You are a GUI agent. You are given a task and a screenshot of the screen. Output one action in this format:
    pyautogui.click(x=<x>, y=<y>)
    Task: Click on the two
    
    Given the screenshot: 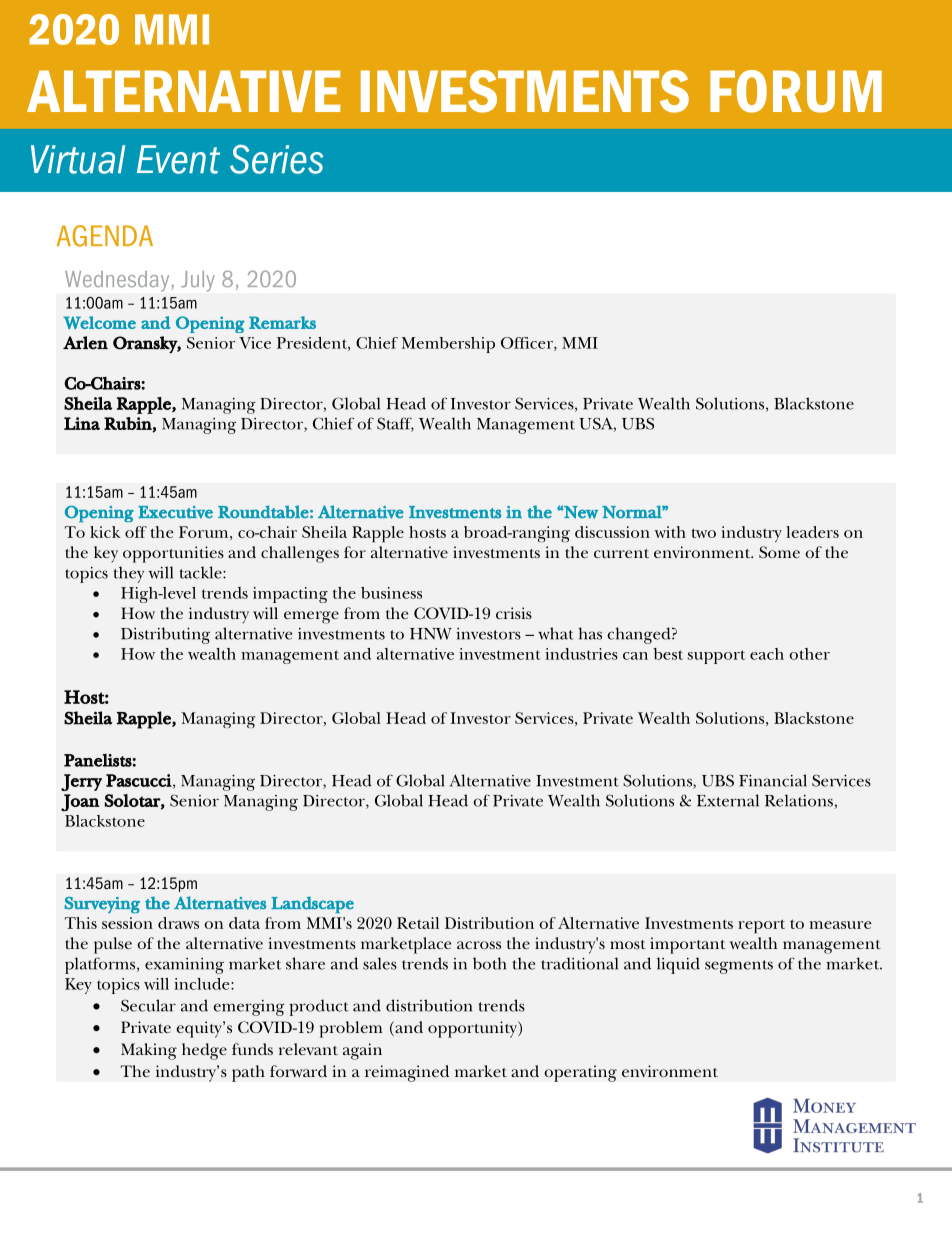 What is the action you would take?
    pyautogui.click(x=703, y=533)
